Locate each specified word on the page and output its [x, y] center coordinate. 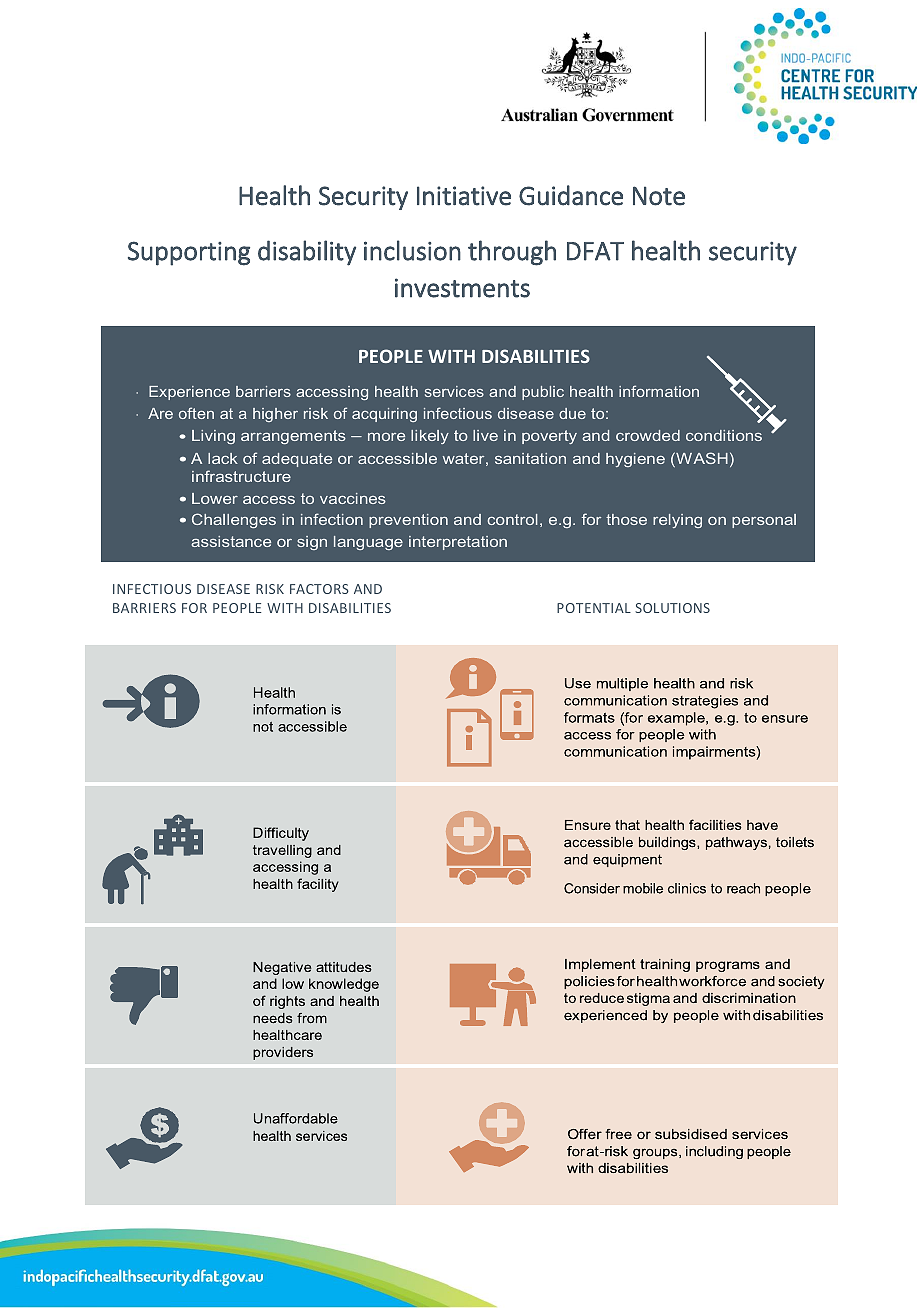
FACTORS [319, 589]
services [454, 391]
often [196, 413]
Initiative [464, 196]
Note [659, 196]
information [659, 391]
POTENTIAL [594, 608]
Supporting [189, 253]
